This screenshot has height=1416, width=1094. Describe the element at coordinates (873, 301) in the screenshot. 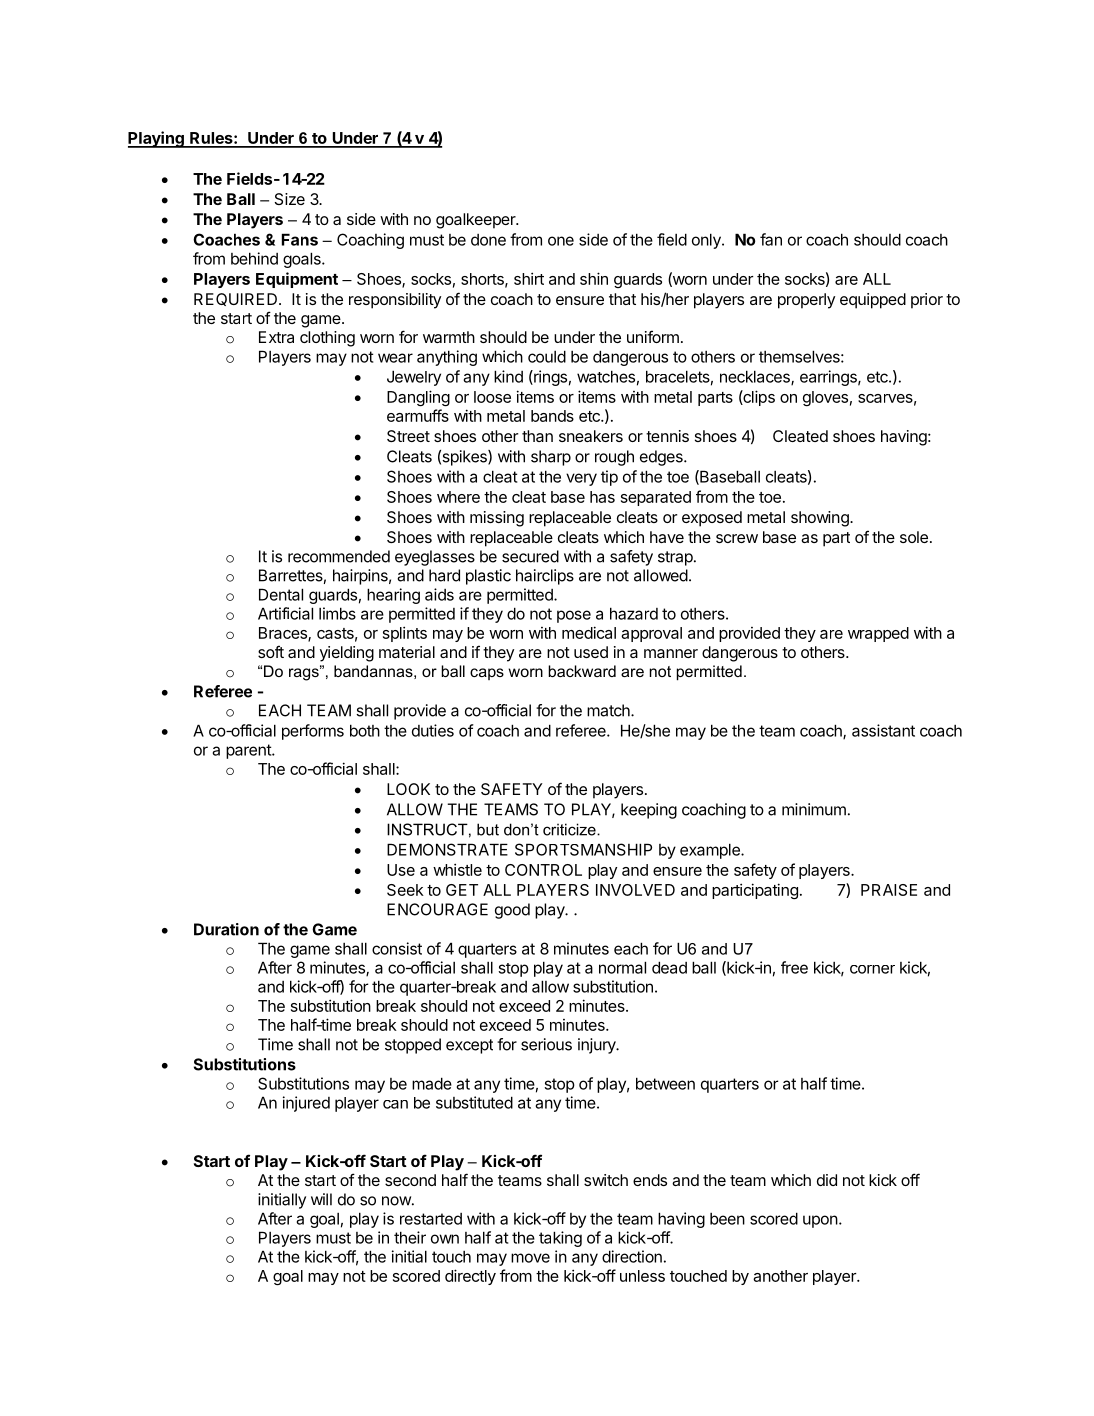

I see `equipped` at that location.
